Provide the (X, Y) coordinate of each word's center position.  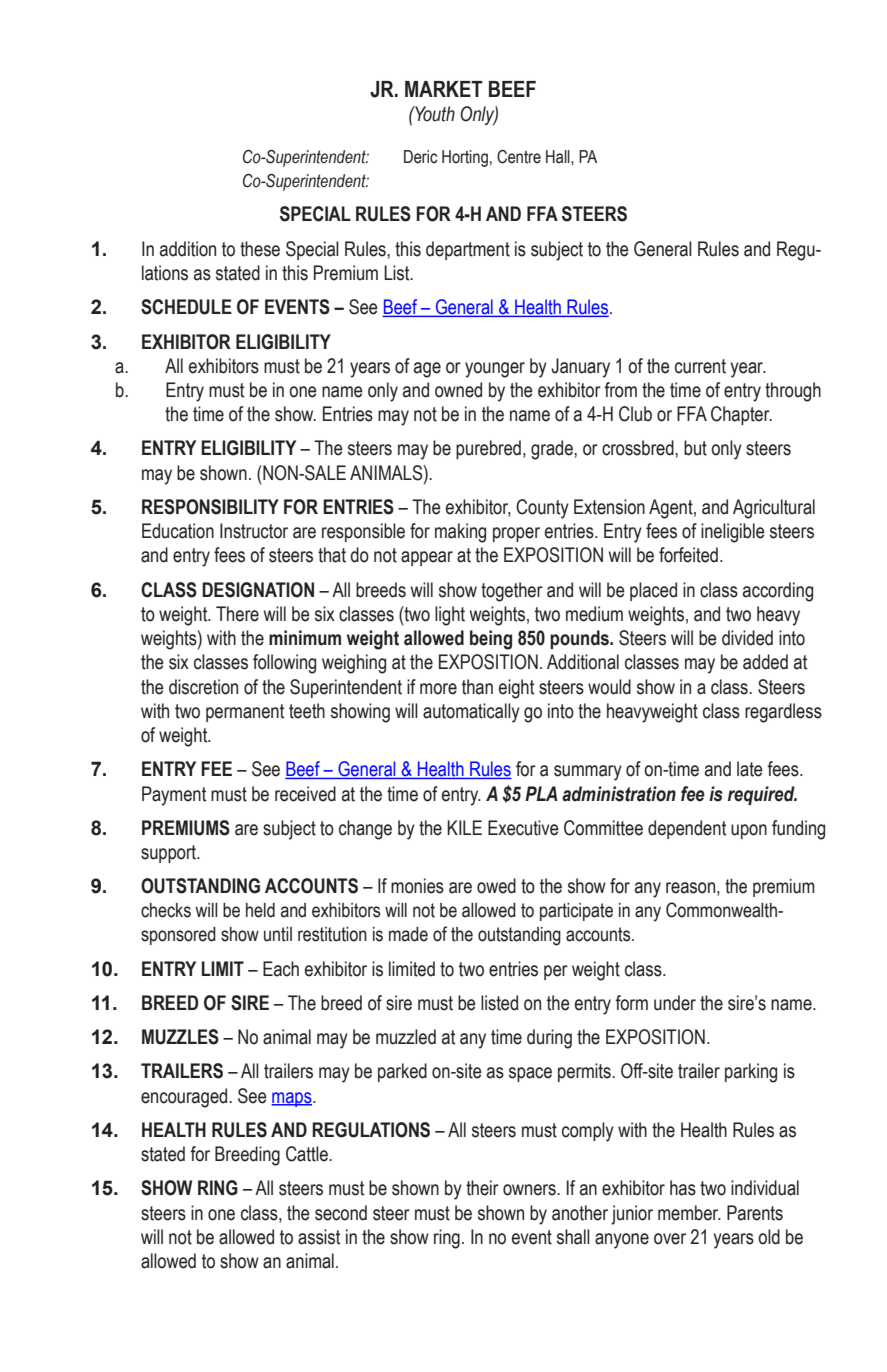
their (482, 1188)
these (260, 249)
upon (749, 831)
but (695, 448)
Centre (519, 157)
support (170, 854)
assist (319, 1237)
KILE (464, 827)
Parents (755, 1213)
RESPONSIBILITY (210, 507)
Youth (434, 114)
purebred (488, 449)
